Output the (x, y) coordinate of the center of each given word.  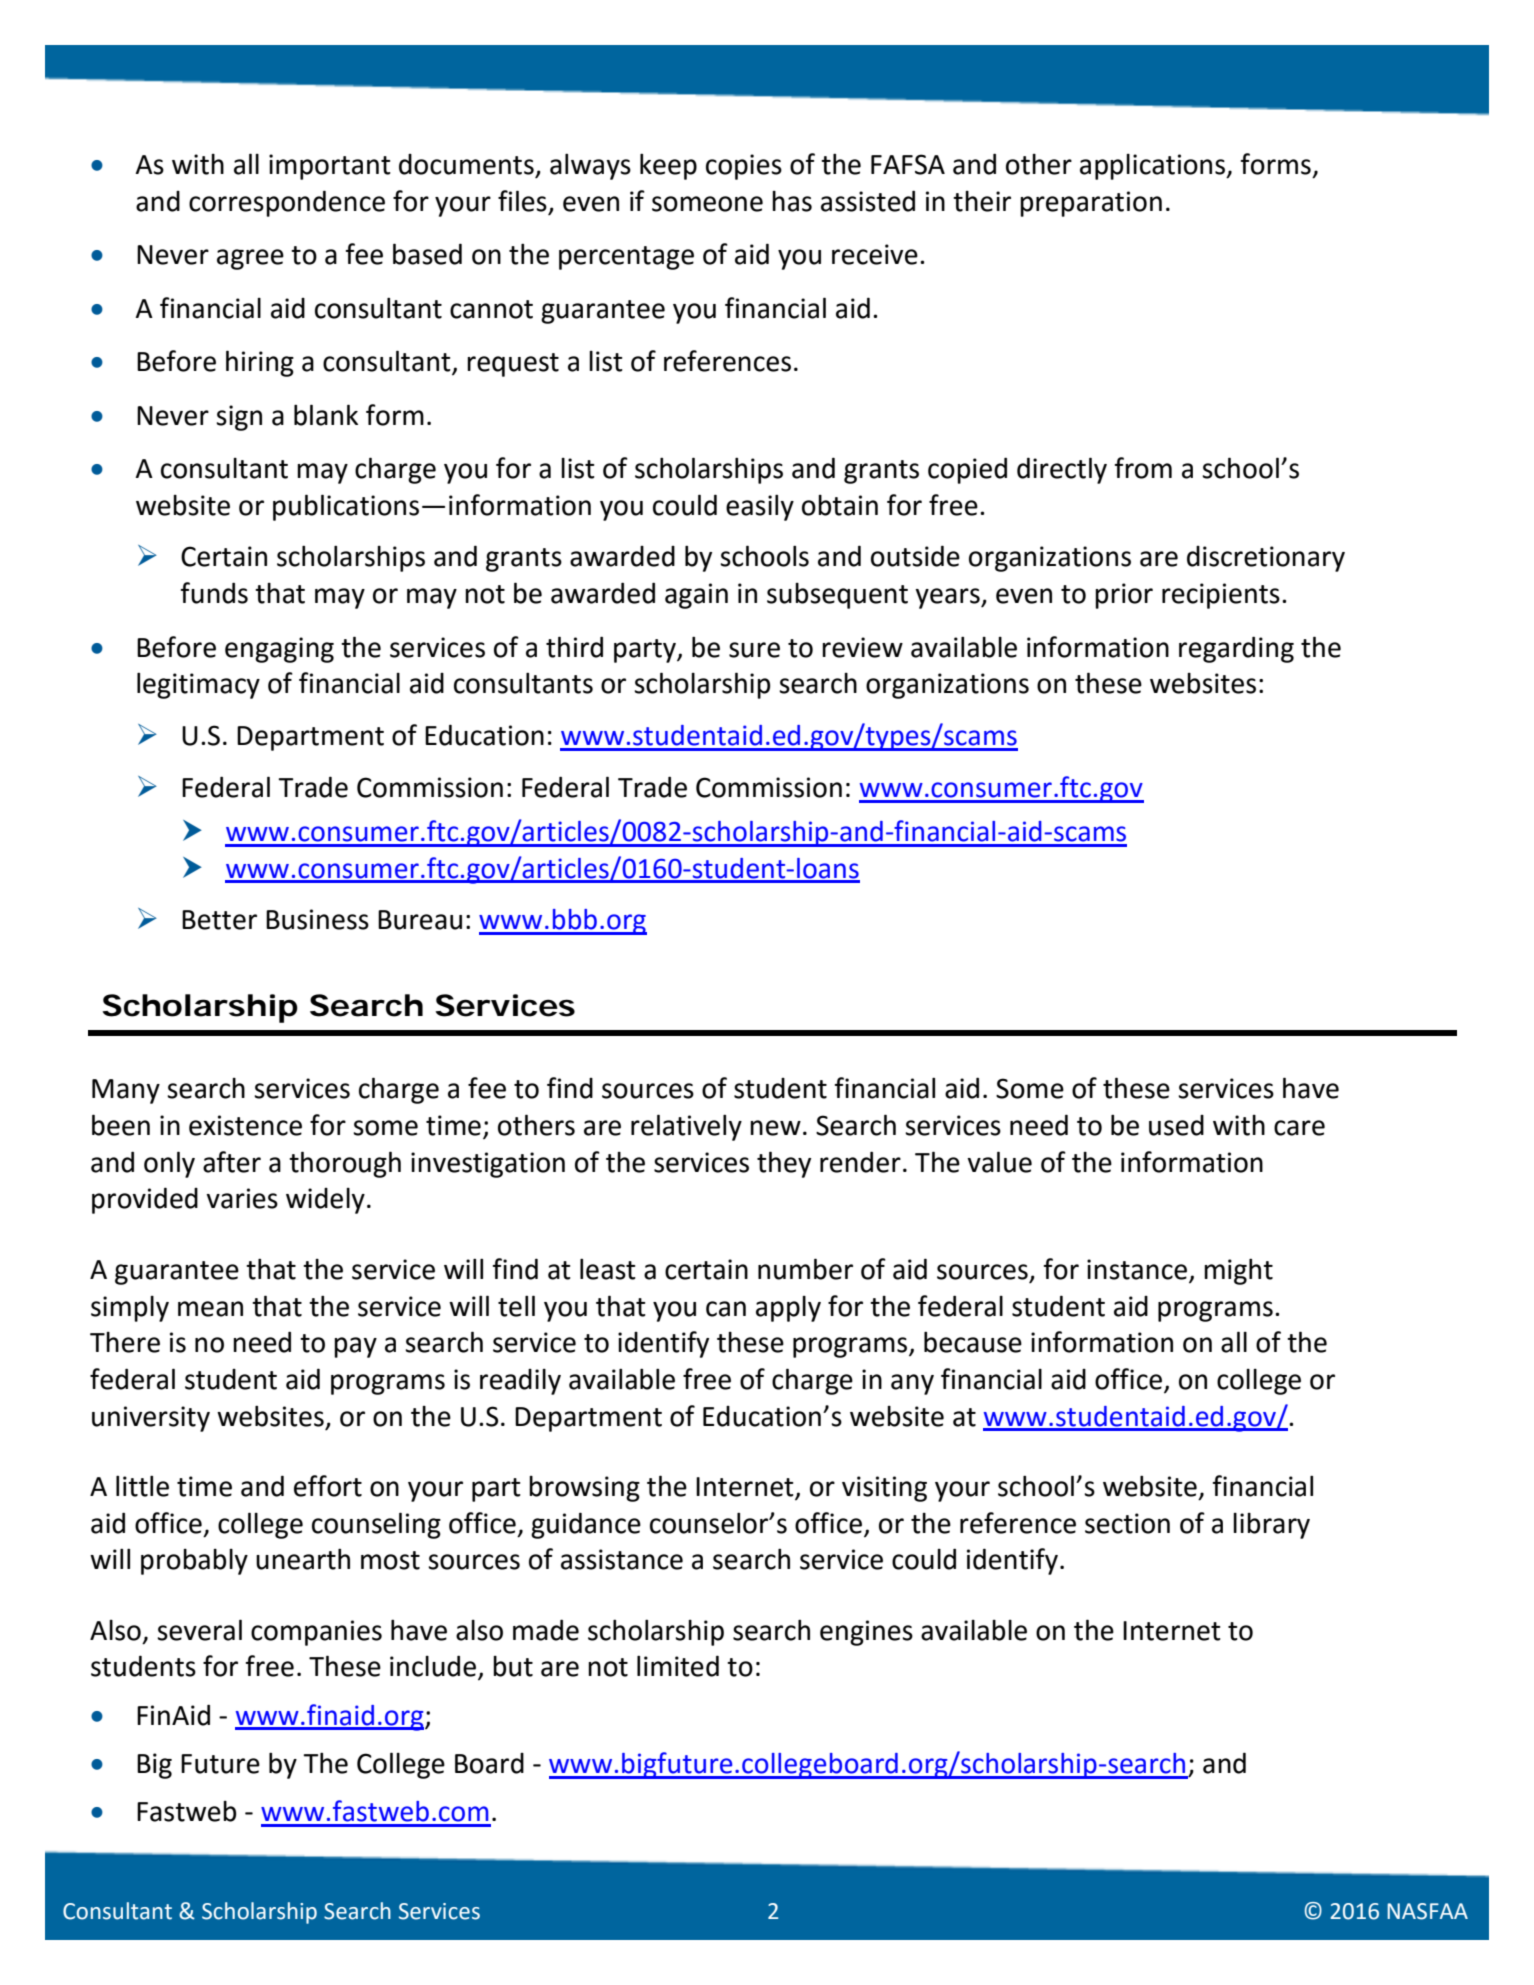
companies (316, 1633)
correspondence (287, 203)
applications (1154, 167)
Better (219, 920)
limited (678, 1666)
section (1127, 1523)
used (1176, 1125)
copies (744, 167)
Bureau (420, 920)
